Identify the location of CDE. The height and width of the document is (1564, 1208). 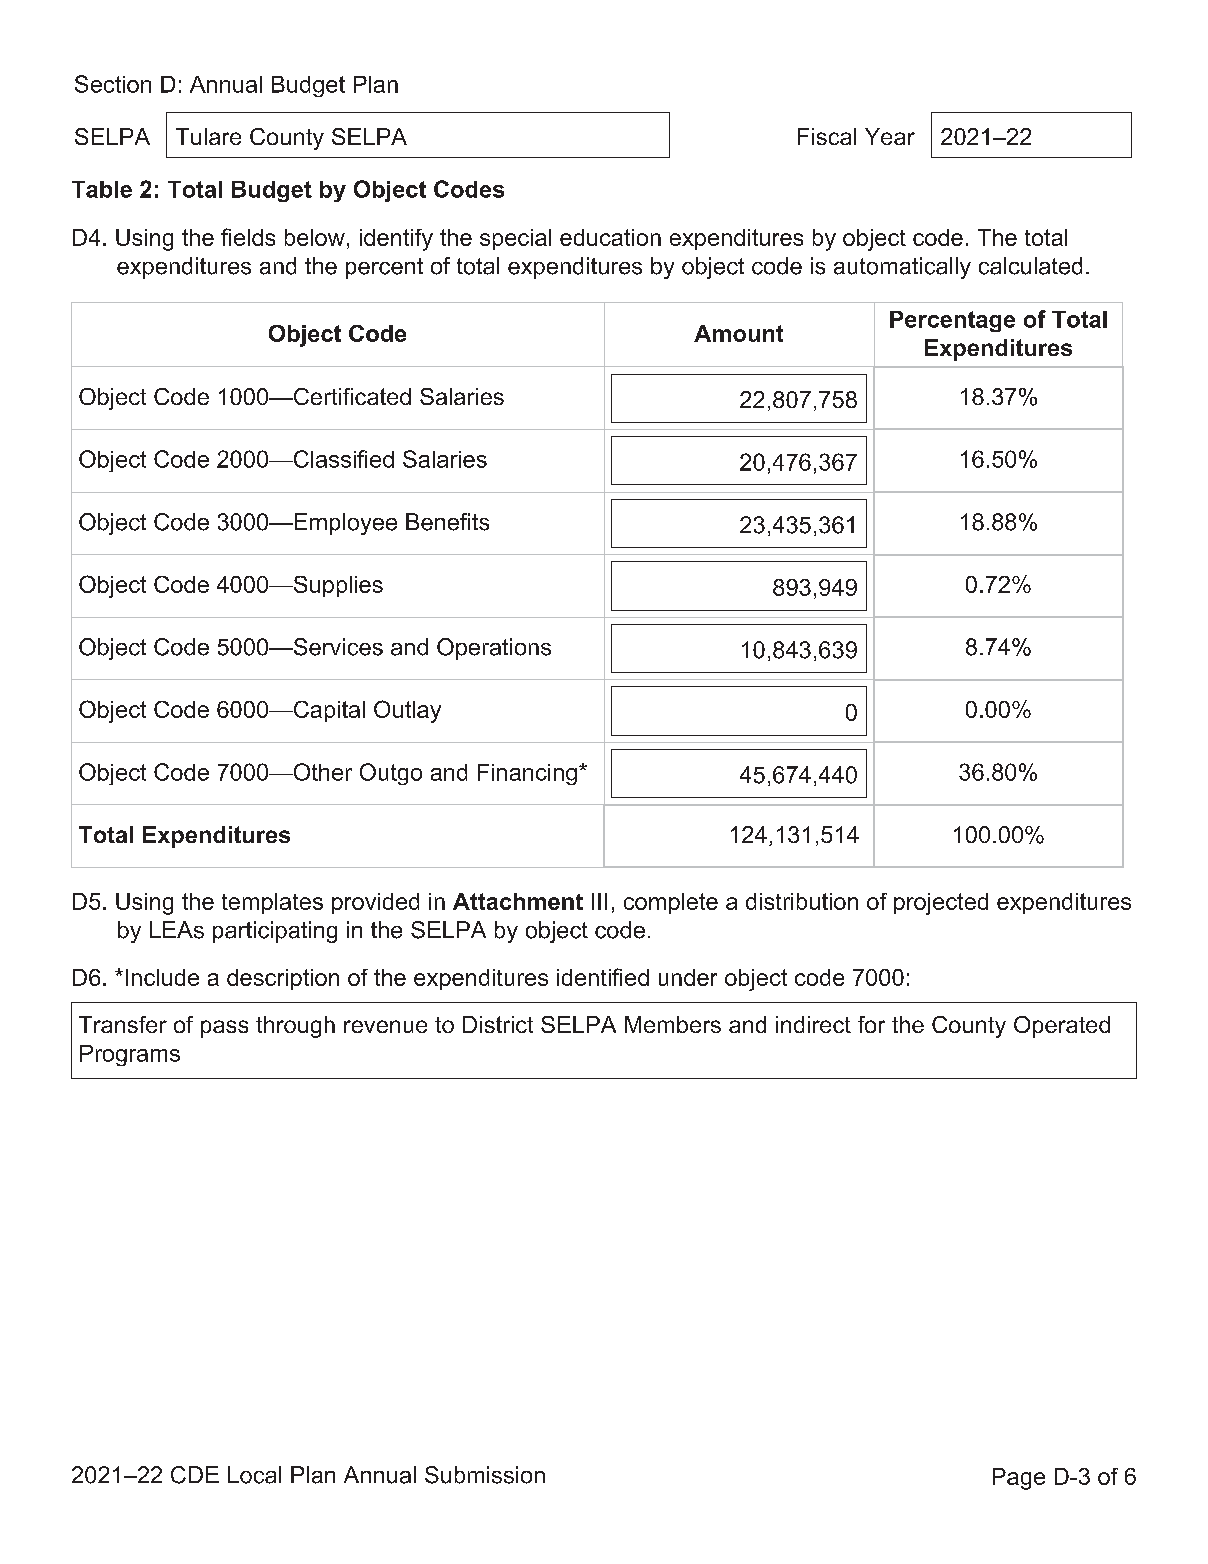
(195, 1475).
